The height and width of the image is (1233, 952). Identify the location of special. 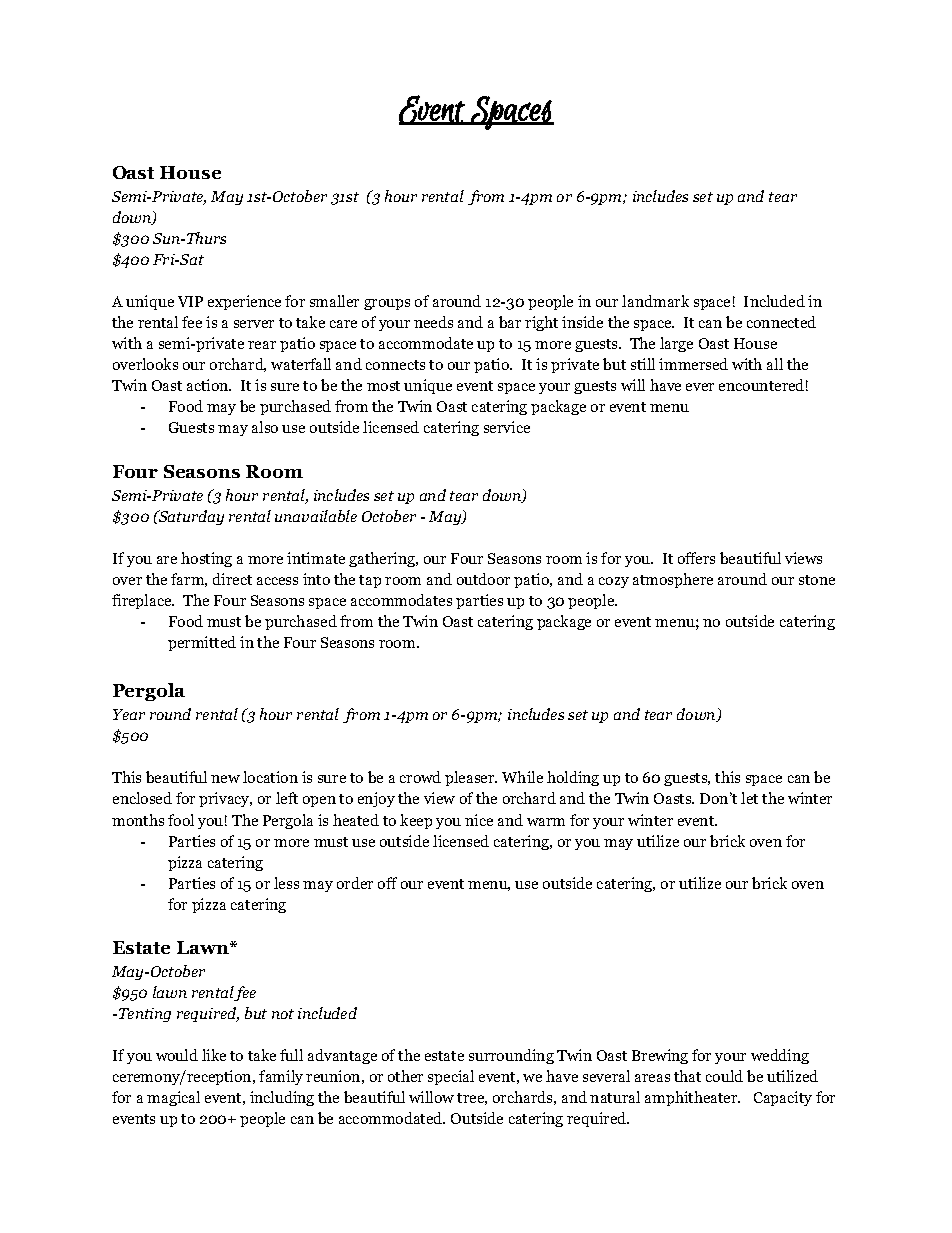
(451, 1077).
